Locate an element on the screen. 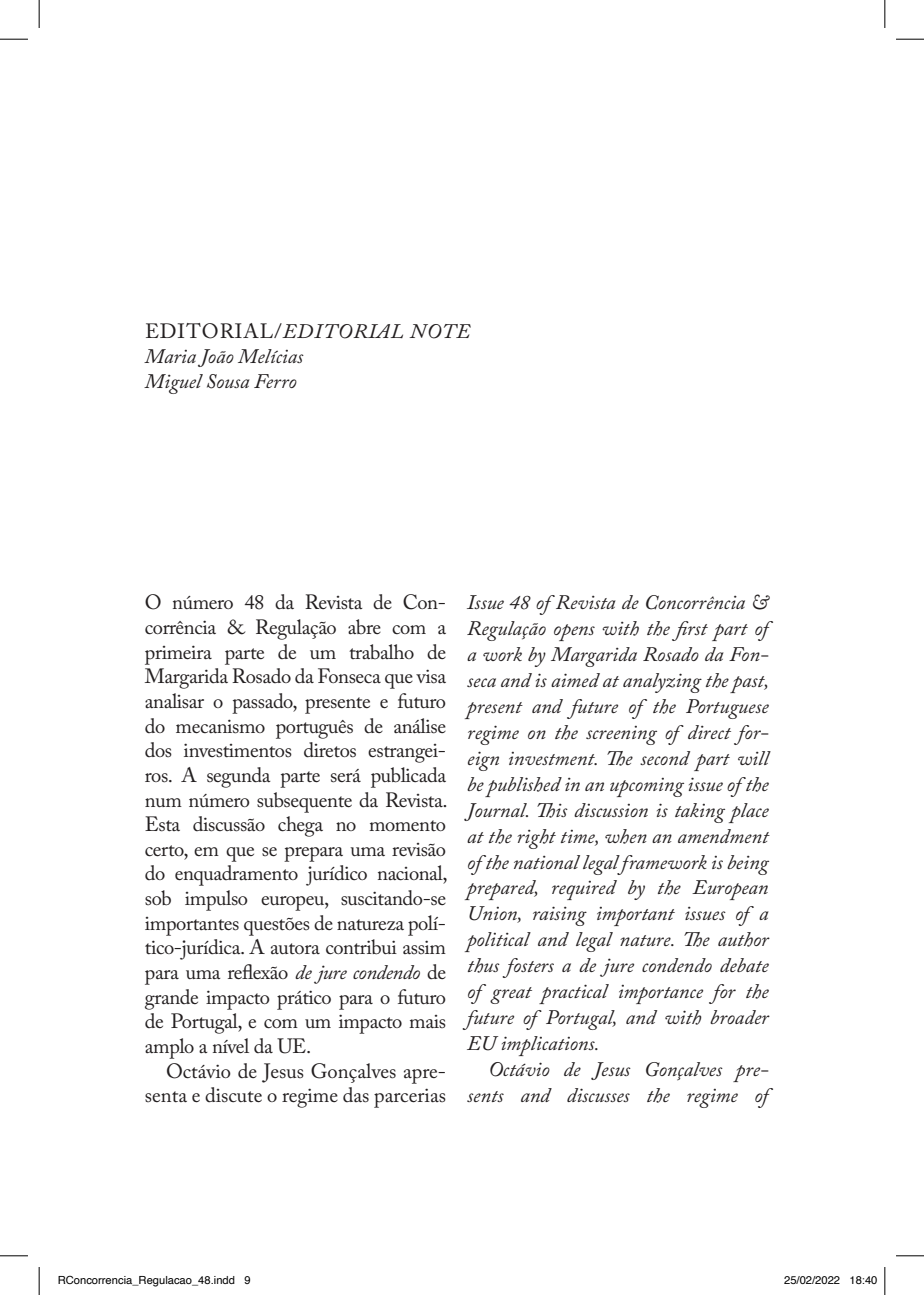 This screenshot has height=1295, width=924. opens is located at coordinates (574, 632).
